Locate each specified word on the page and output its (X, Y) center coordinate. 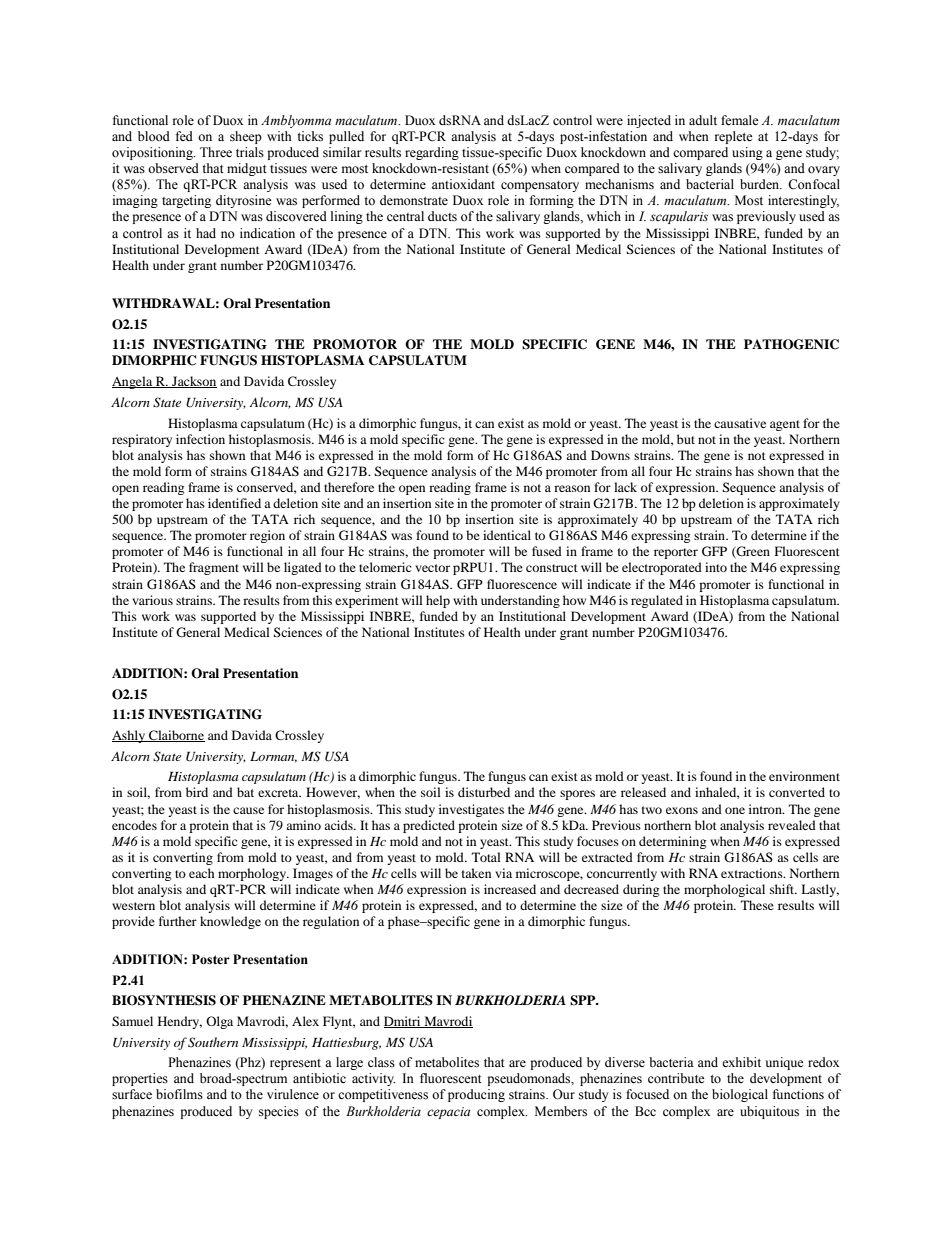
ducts (442, 216)
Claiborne (176, 736)
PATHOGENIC (791, 344)
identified (234, 503)
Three (216, 152)
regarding (432, 153)
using (747, 153)
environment (804, 776)
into (716, 567)
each (202, 873)
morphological (724, 890)
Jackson (193, 382)
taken (476, 873)
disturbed (484, 792)
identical (507, 535)
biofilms (179, 1094)
